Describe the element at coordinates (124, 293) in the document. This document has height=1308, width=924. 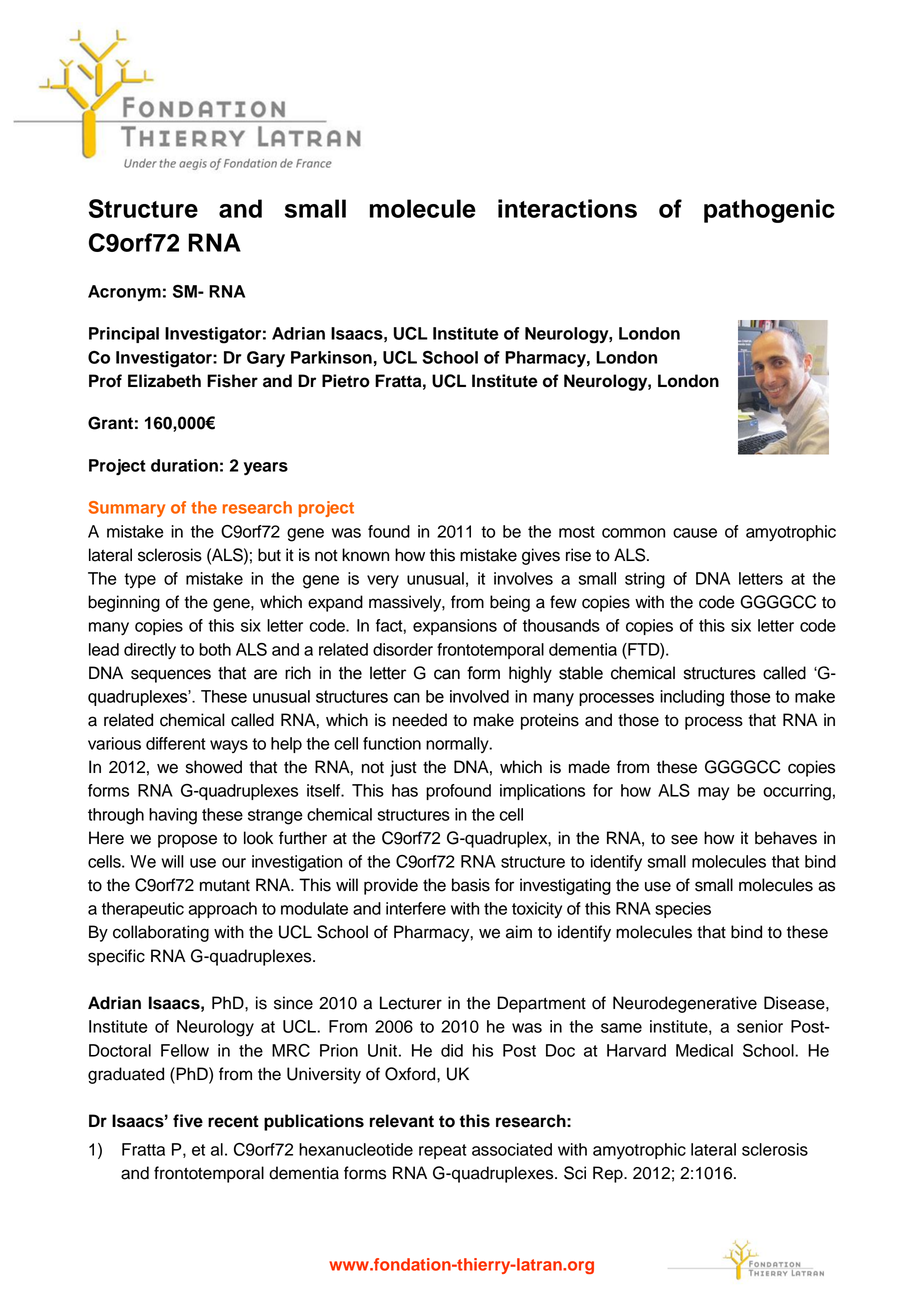
I see `Acronym` at that location.
